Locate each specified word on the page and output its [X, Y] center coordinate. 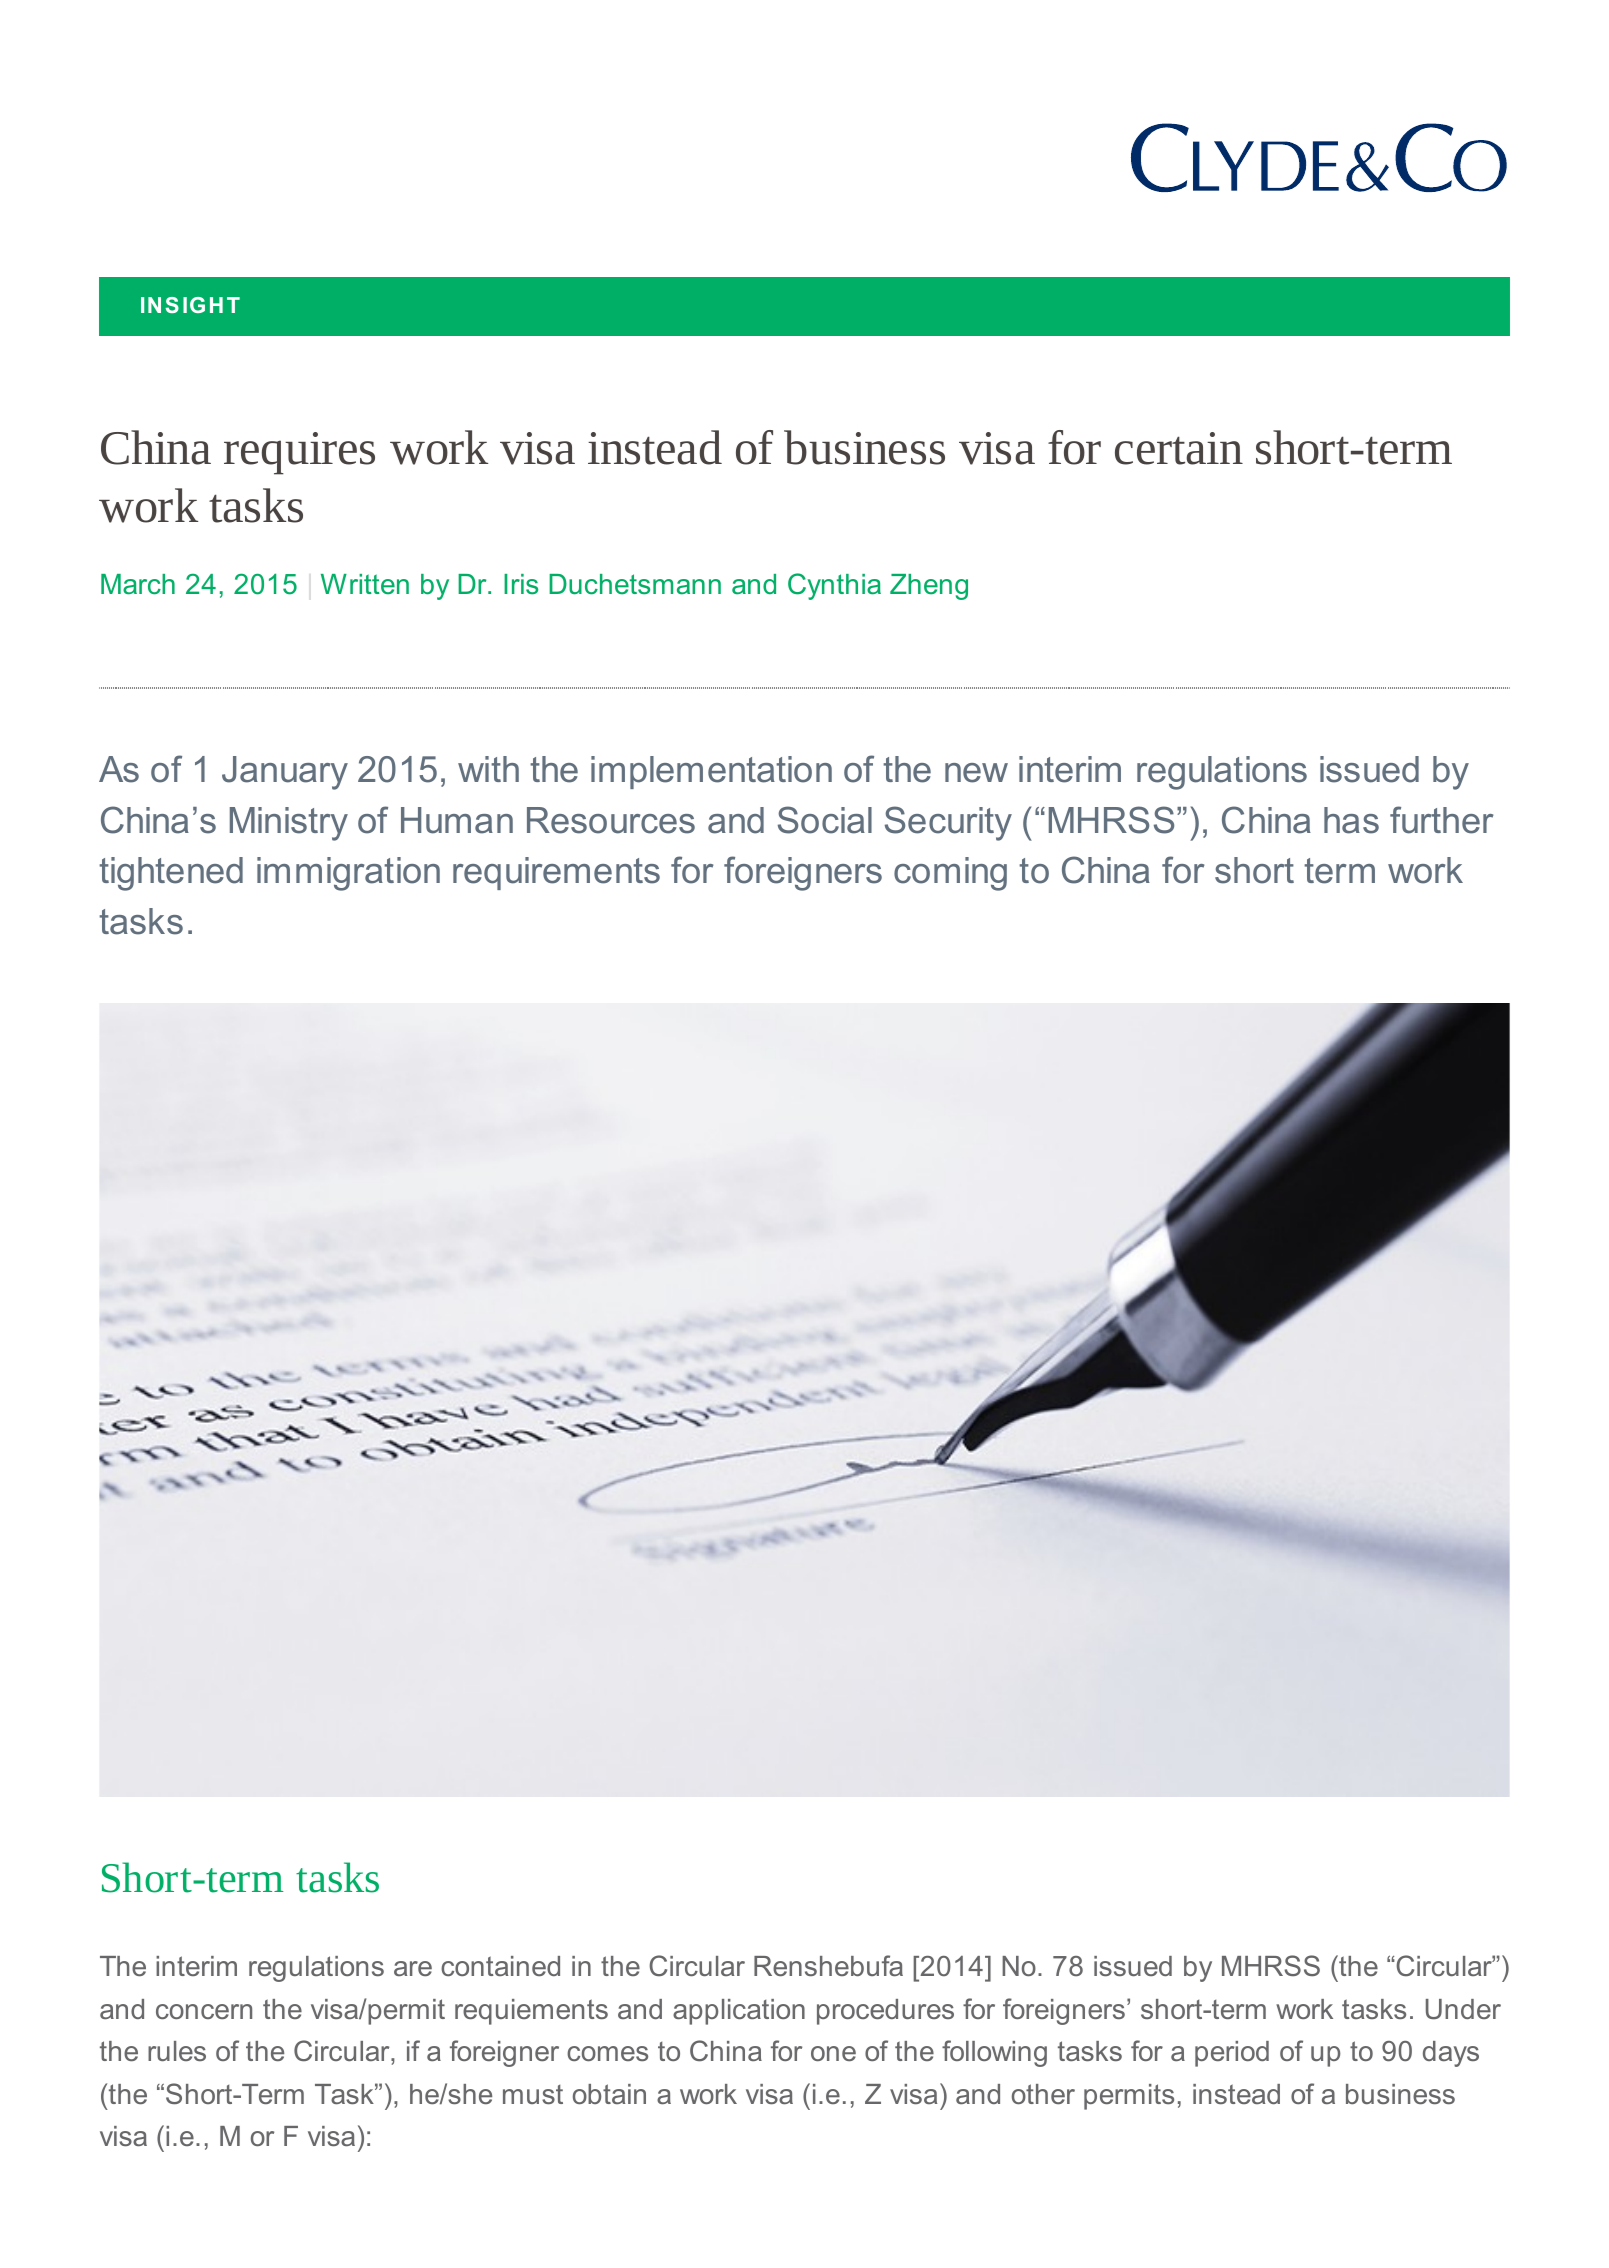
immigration [348, 874]
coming [950, 874]
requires [299, 453]
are [413, 1968]
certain [1179, 448]
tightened [171, 874]
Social [825, 820]
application [739, 2012]
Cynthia [834, 586]
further [1441, 820]
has [1351, 820]
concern [204, 2011]
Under [1463, 2009]
